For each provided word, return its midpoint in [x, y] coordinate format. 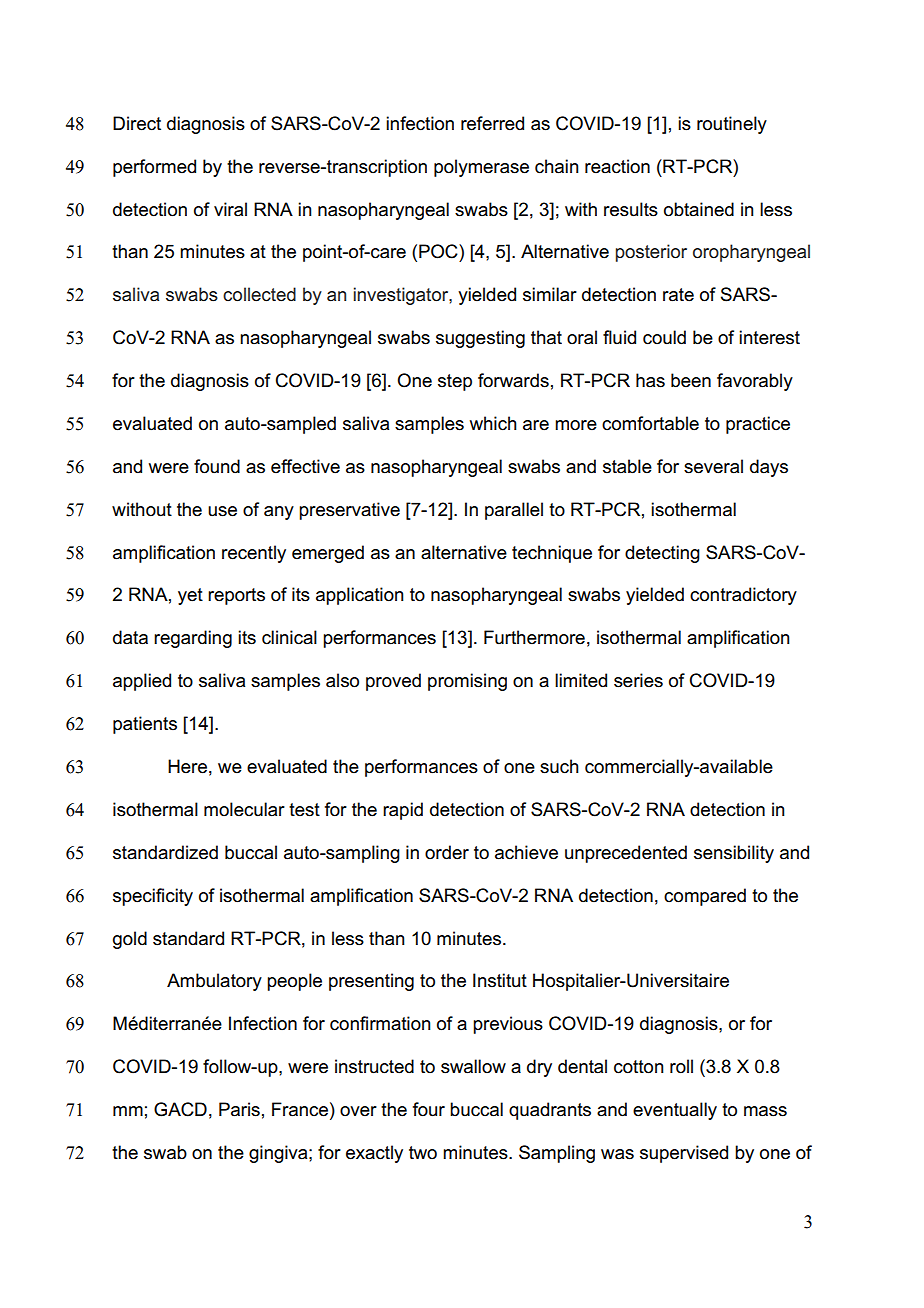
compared [705, 897]
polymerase [481, 168]
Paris [239, 1109]
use [222, 511]
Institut [500, 980]
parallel [514, 511]
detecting [662, 554]
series [638, 680]
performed [154, 168]
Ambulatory [214, 982]
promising [467, 682]
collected [259, 294]
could [664, 337]
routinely [732, 125]
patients [145, 725]
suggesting [480, 339]
